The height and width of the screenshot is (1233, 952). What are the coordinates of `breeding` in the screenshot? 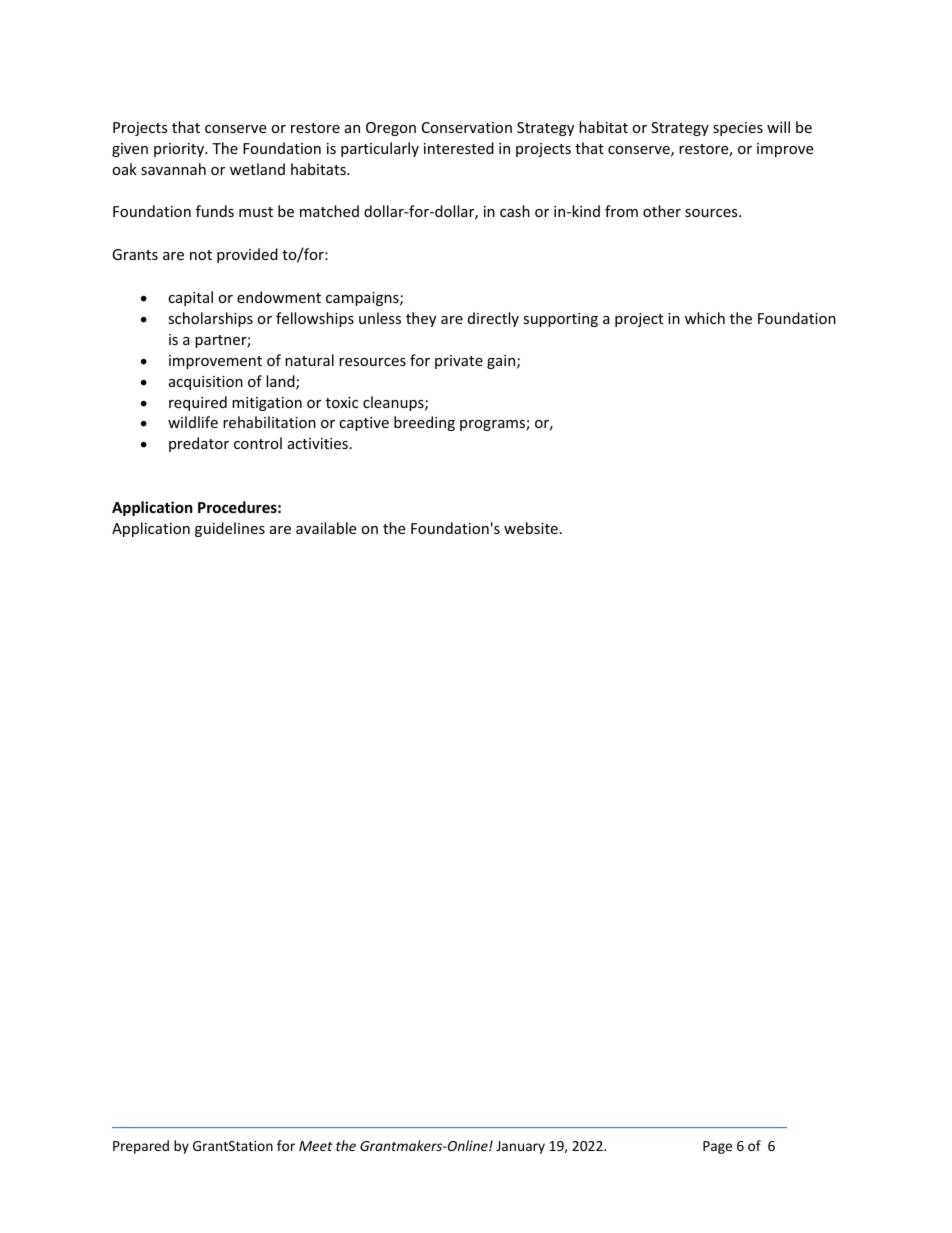 It's located at (424, 423).
